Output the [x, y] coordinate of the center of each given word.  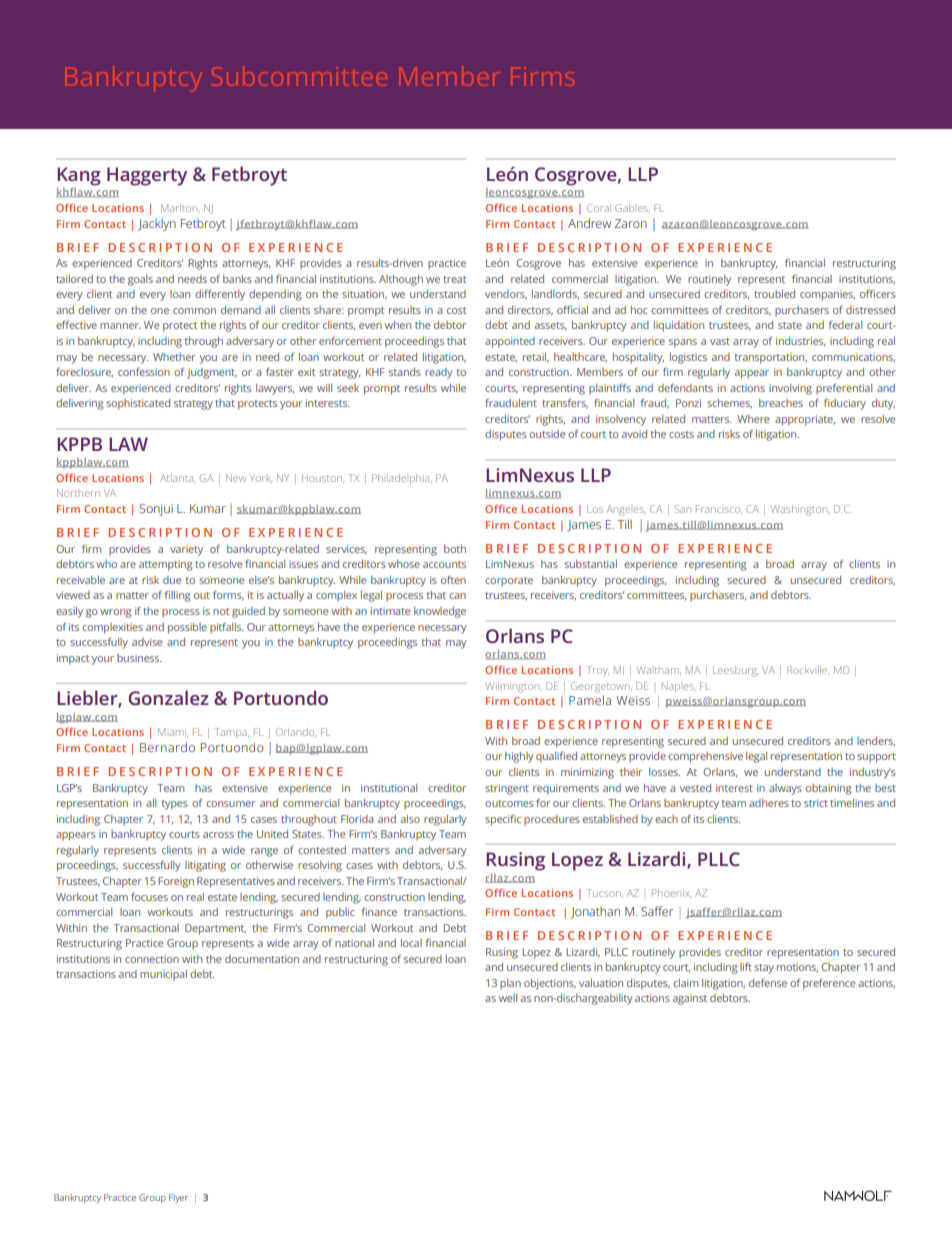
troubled [774, 294]
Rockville [808, 670]
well [508, 998]
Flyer [178, 1198]
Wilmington [514, 687]
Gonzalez [168, 697]
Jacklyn [157, 225]
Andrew [589, 223]
